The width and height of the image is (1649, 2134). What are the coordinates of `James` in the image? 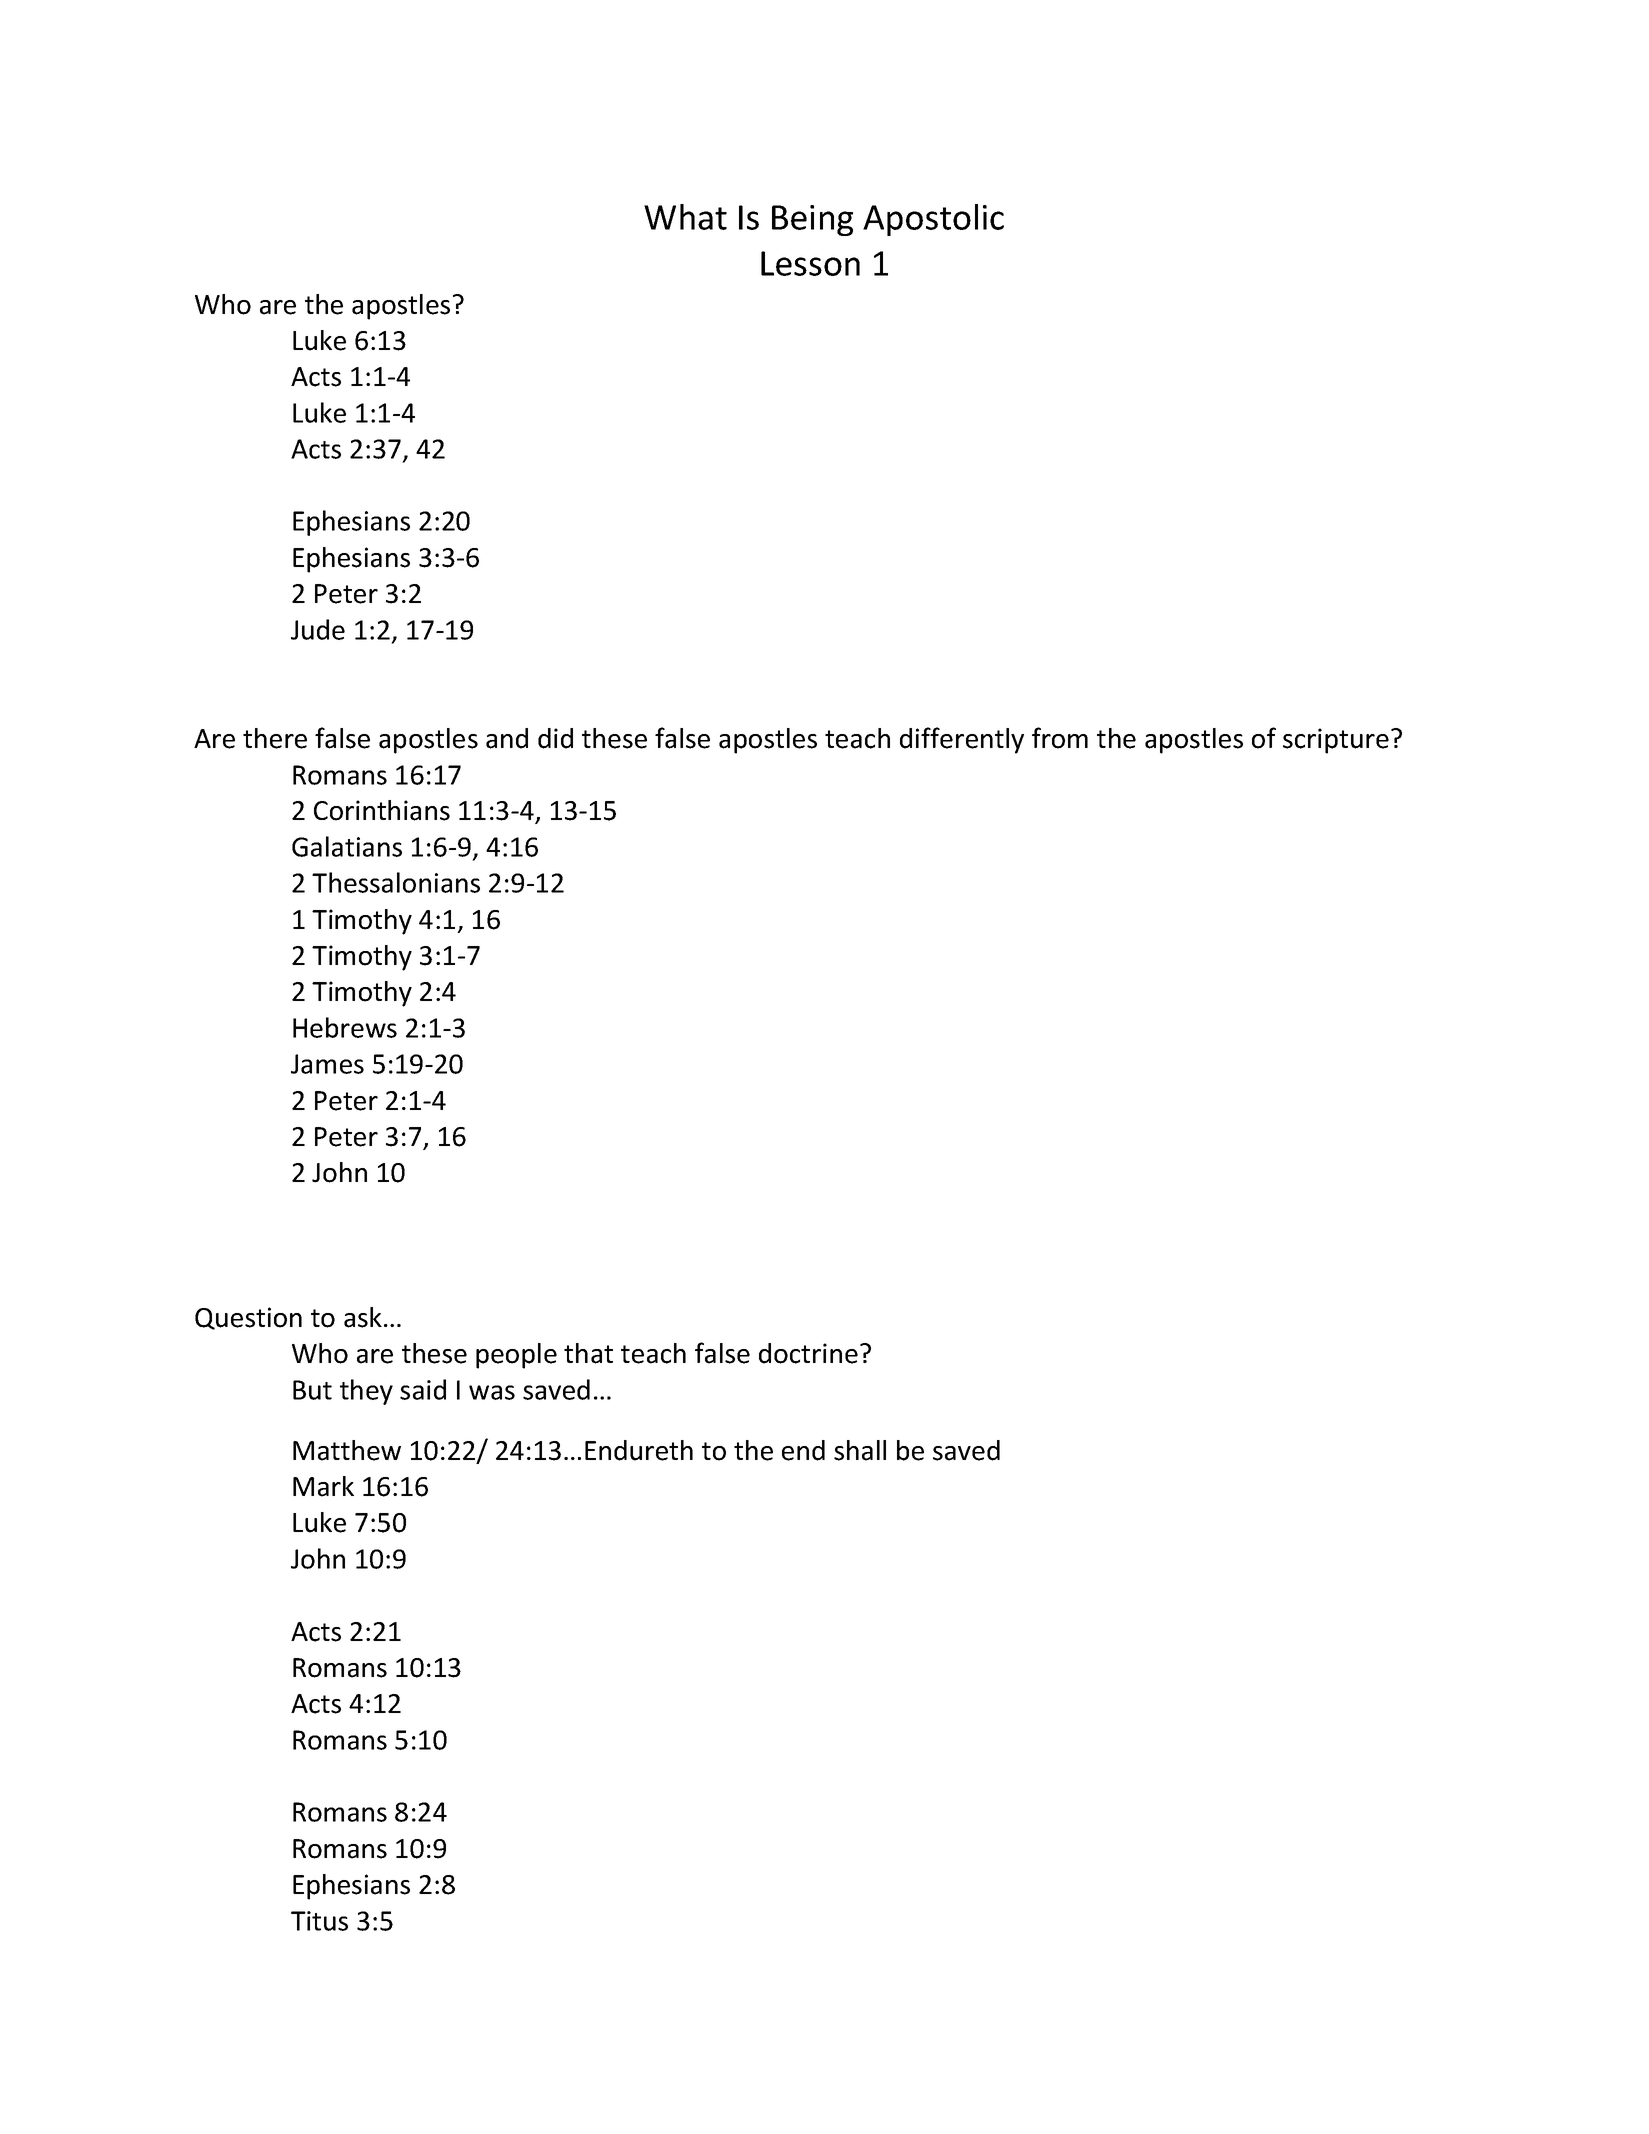 It's located at (327, 1064).
